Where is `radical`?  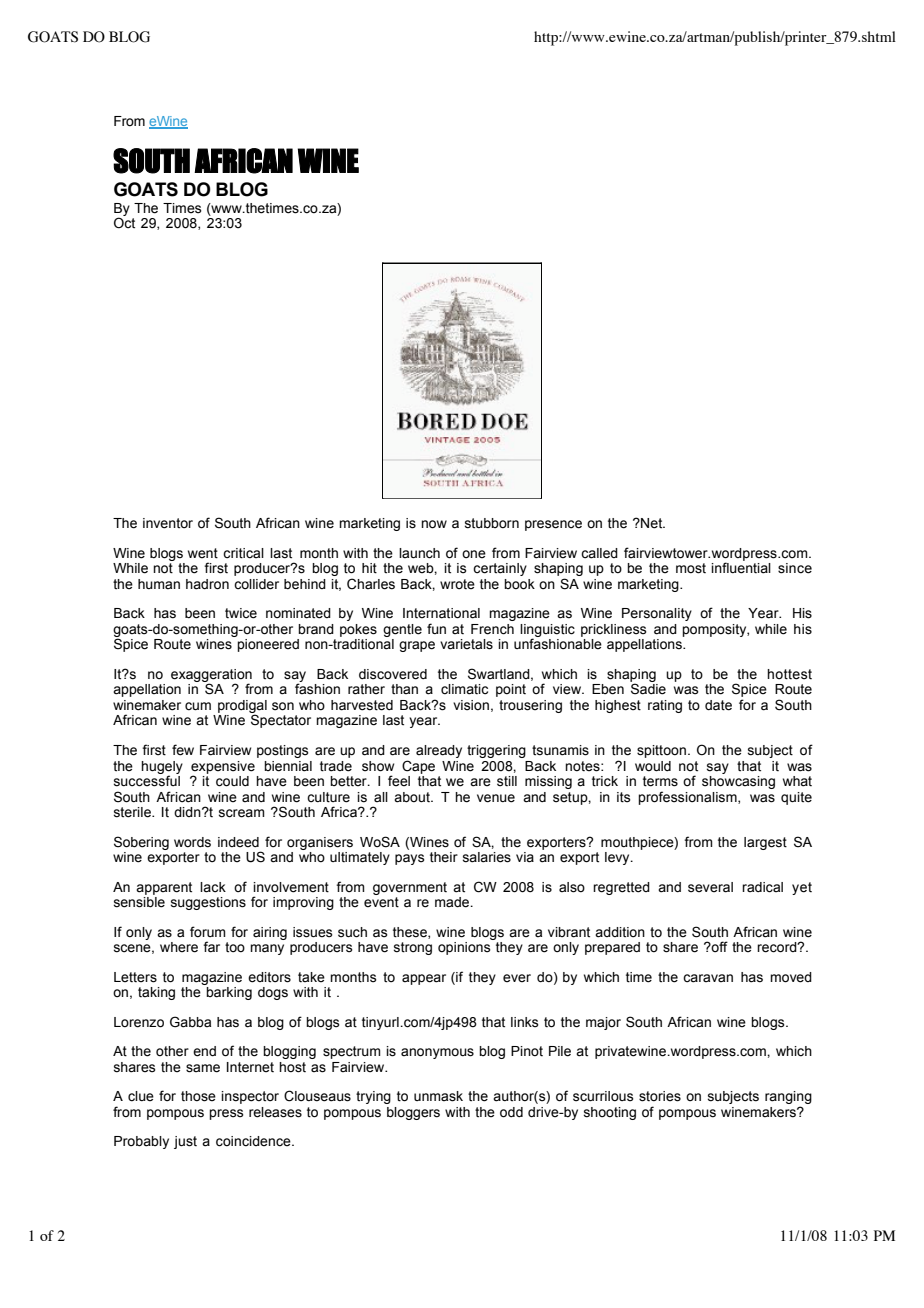 radical is located at coordinates (762, 887).
